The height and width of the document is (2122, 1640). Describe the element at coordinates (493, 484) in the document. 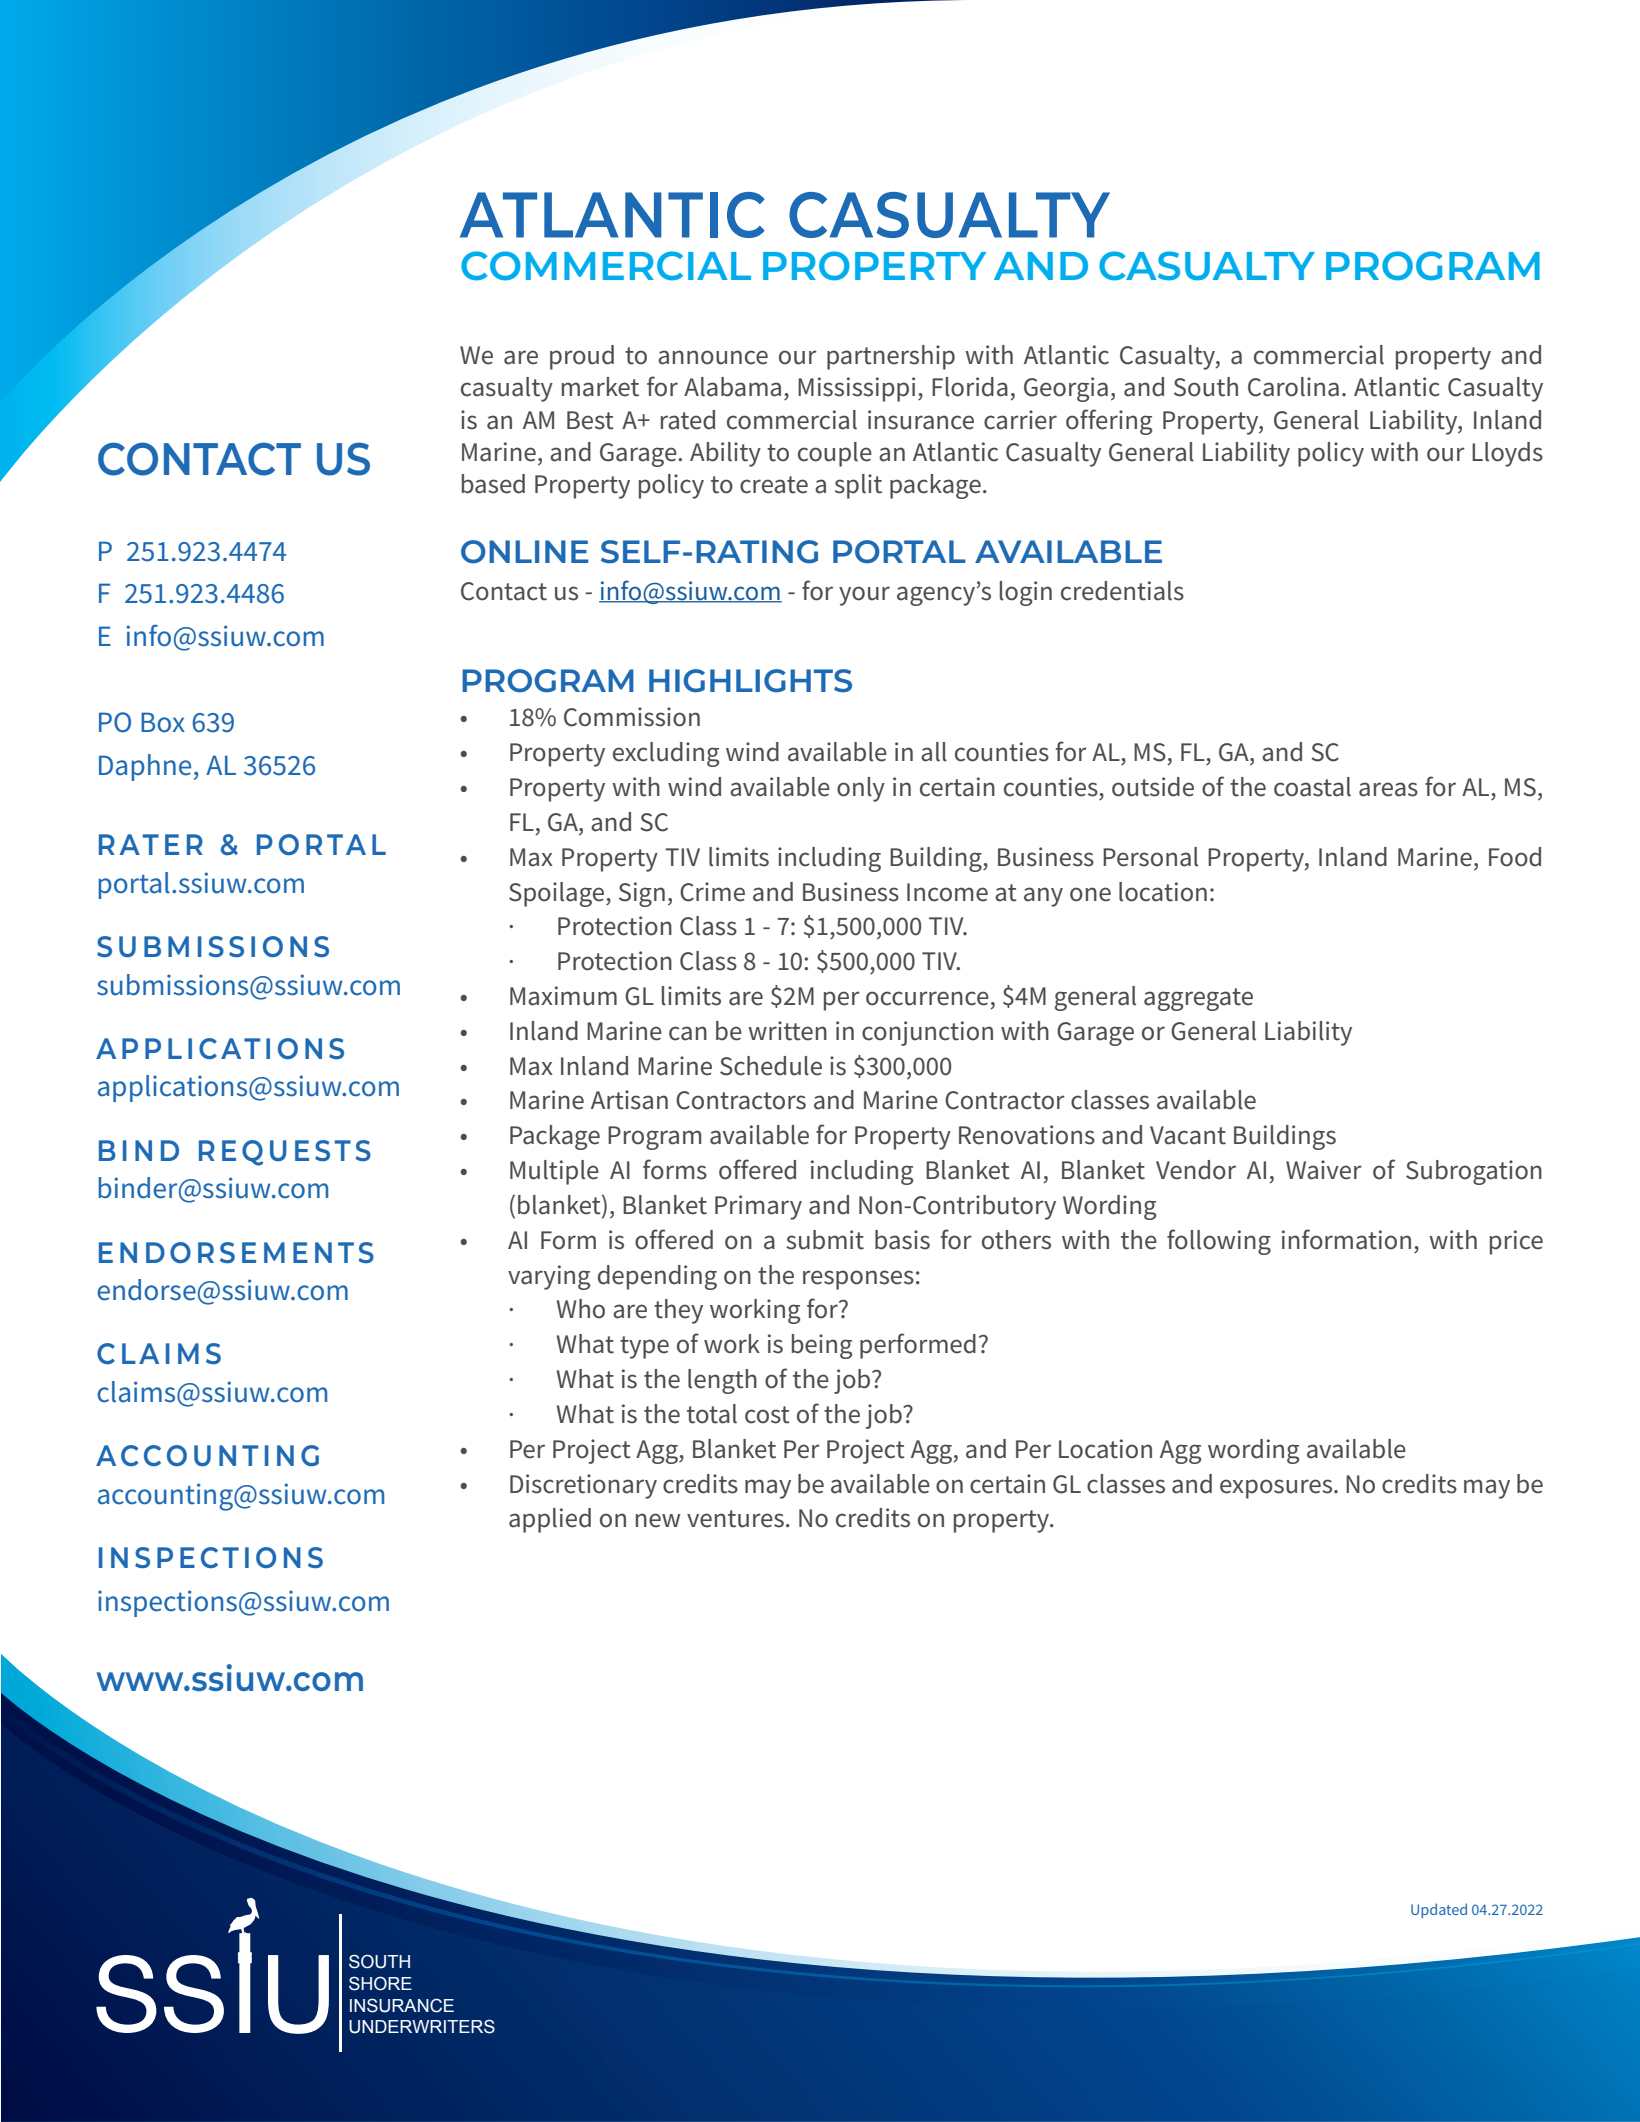

I see `based` at that location.
